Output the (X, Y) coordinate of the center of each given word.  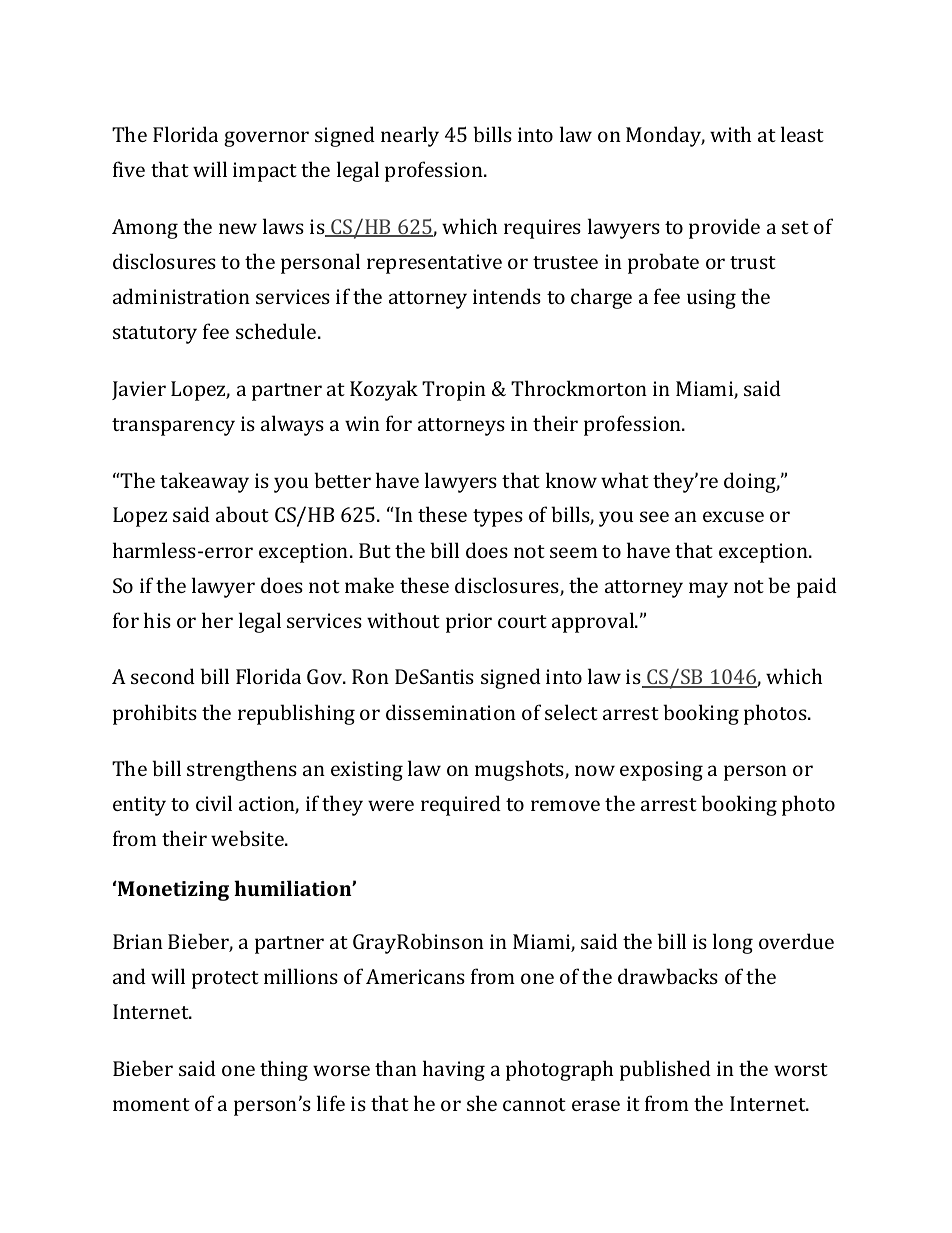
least (802, 134)
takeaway (204, 482)
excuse (733, 516)
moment (151, 1104)
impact (265, 172)
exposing (661, 771)
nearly (410, 136)
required (461, 805)
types (498, 518)
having (454, 1070)
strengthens (242, 770)
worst (801, 1069)
